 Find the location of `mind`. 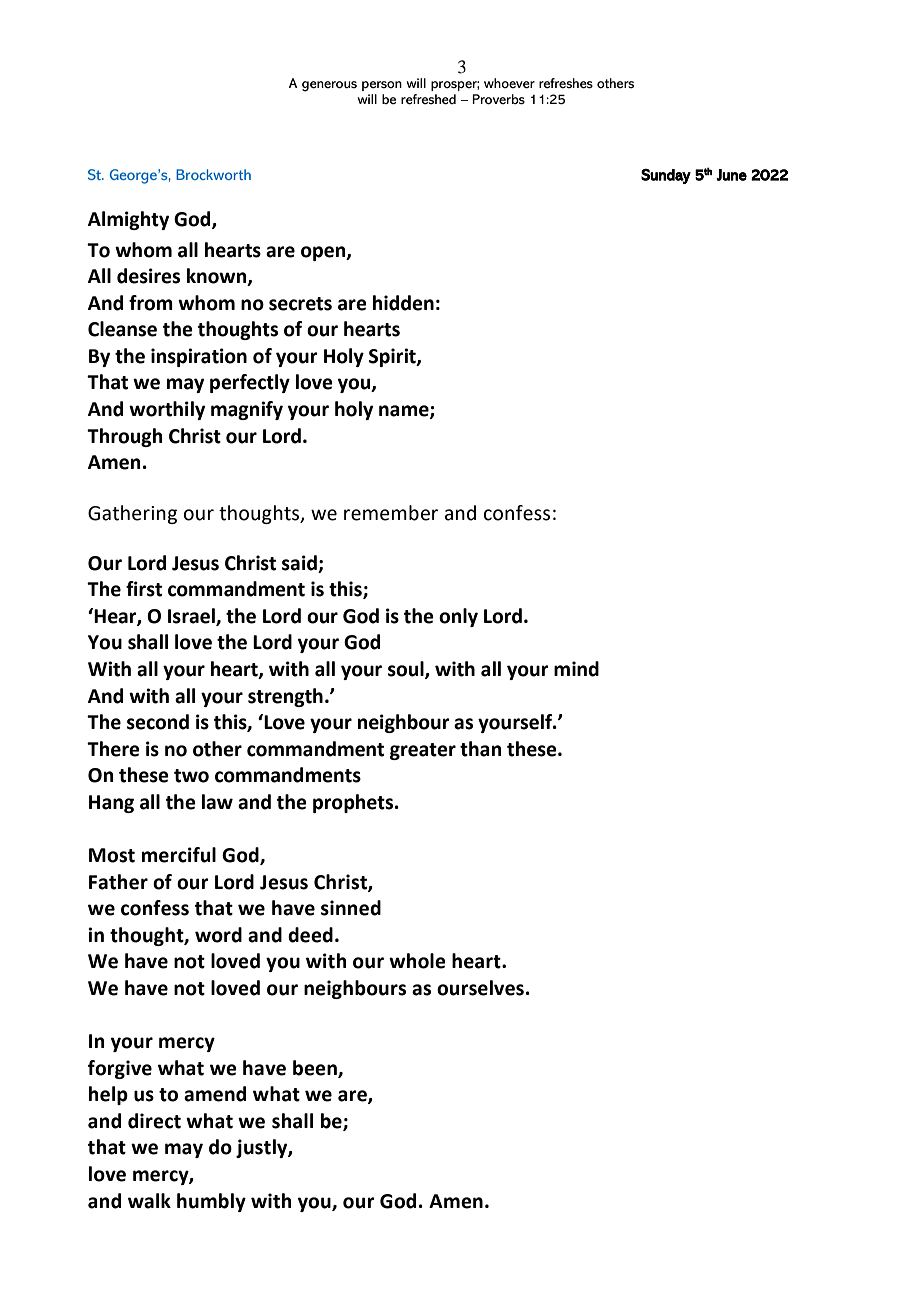

mind is located at coordinates (576, 669).
